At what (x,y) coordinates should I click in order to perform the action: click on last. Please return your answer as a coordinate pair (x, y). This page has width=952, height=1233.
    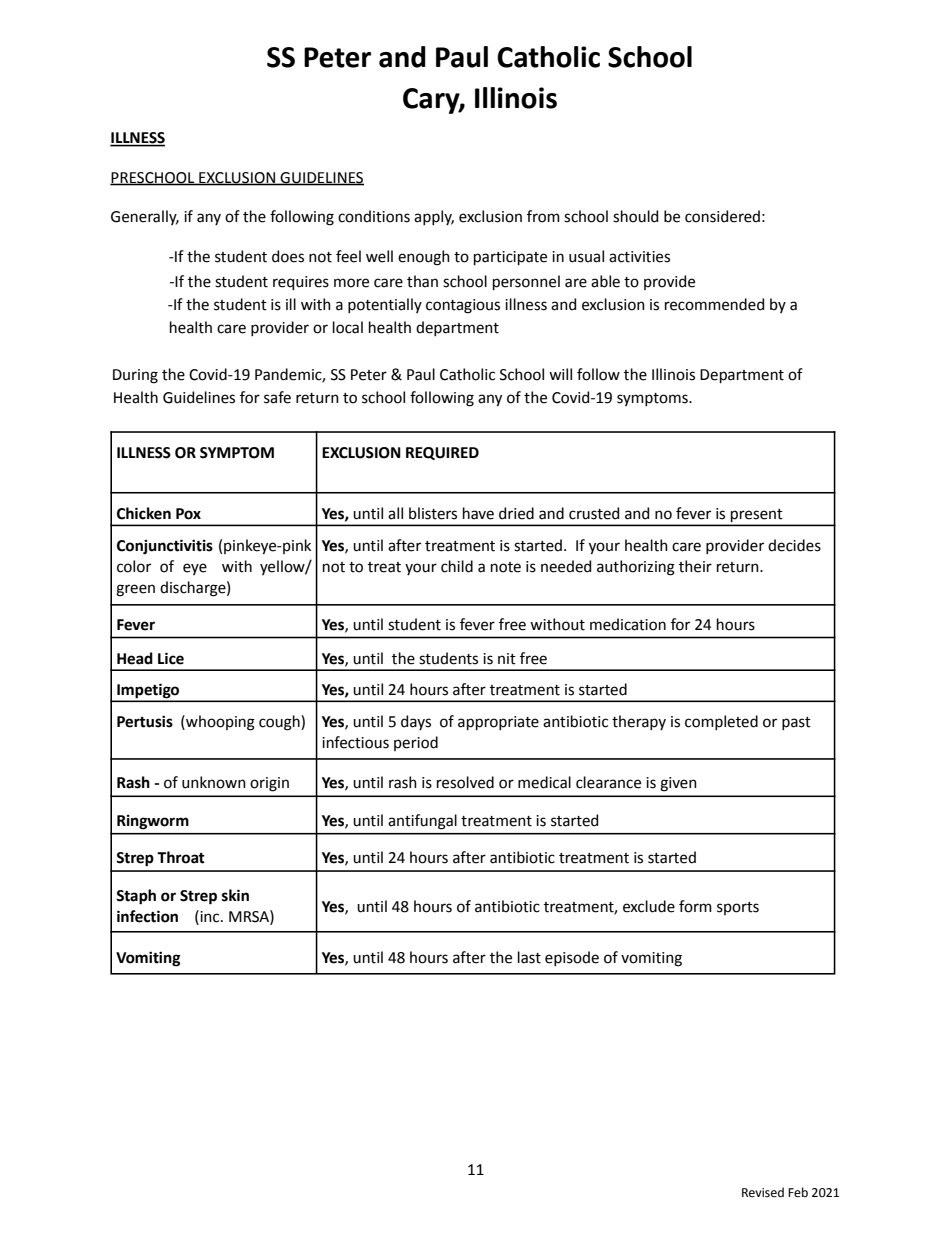
    Looking at the image, I should click on (529, 957).
